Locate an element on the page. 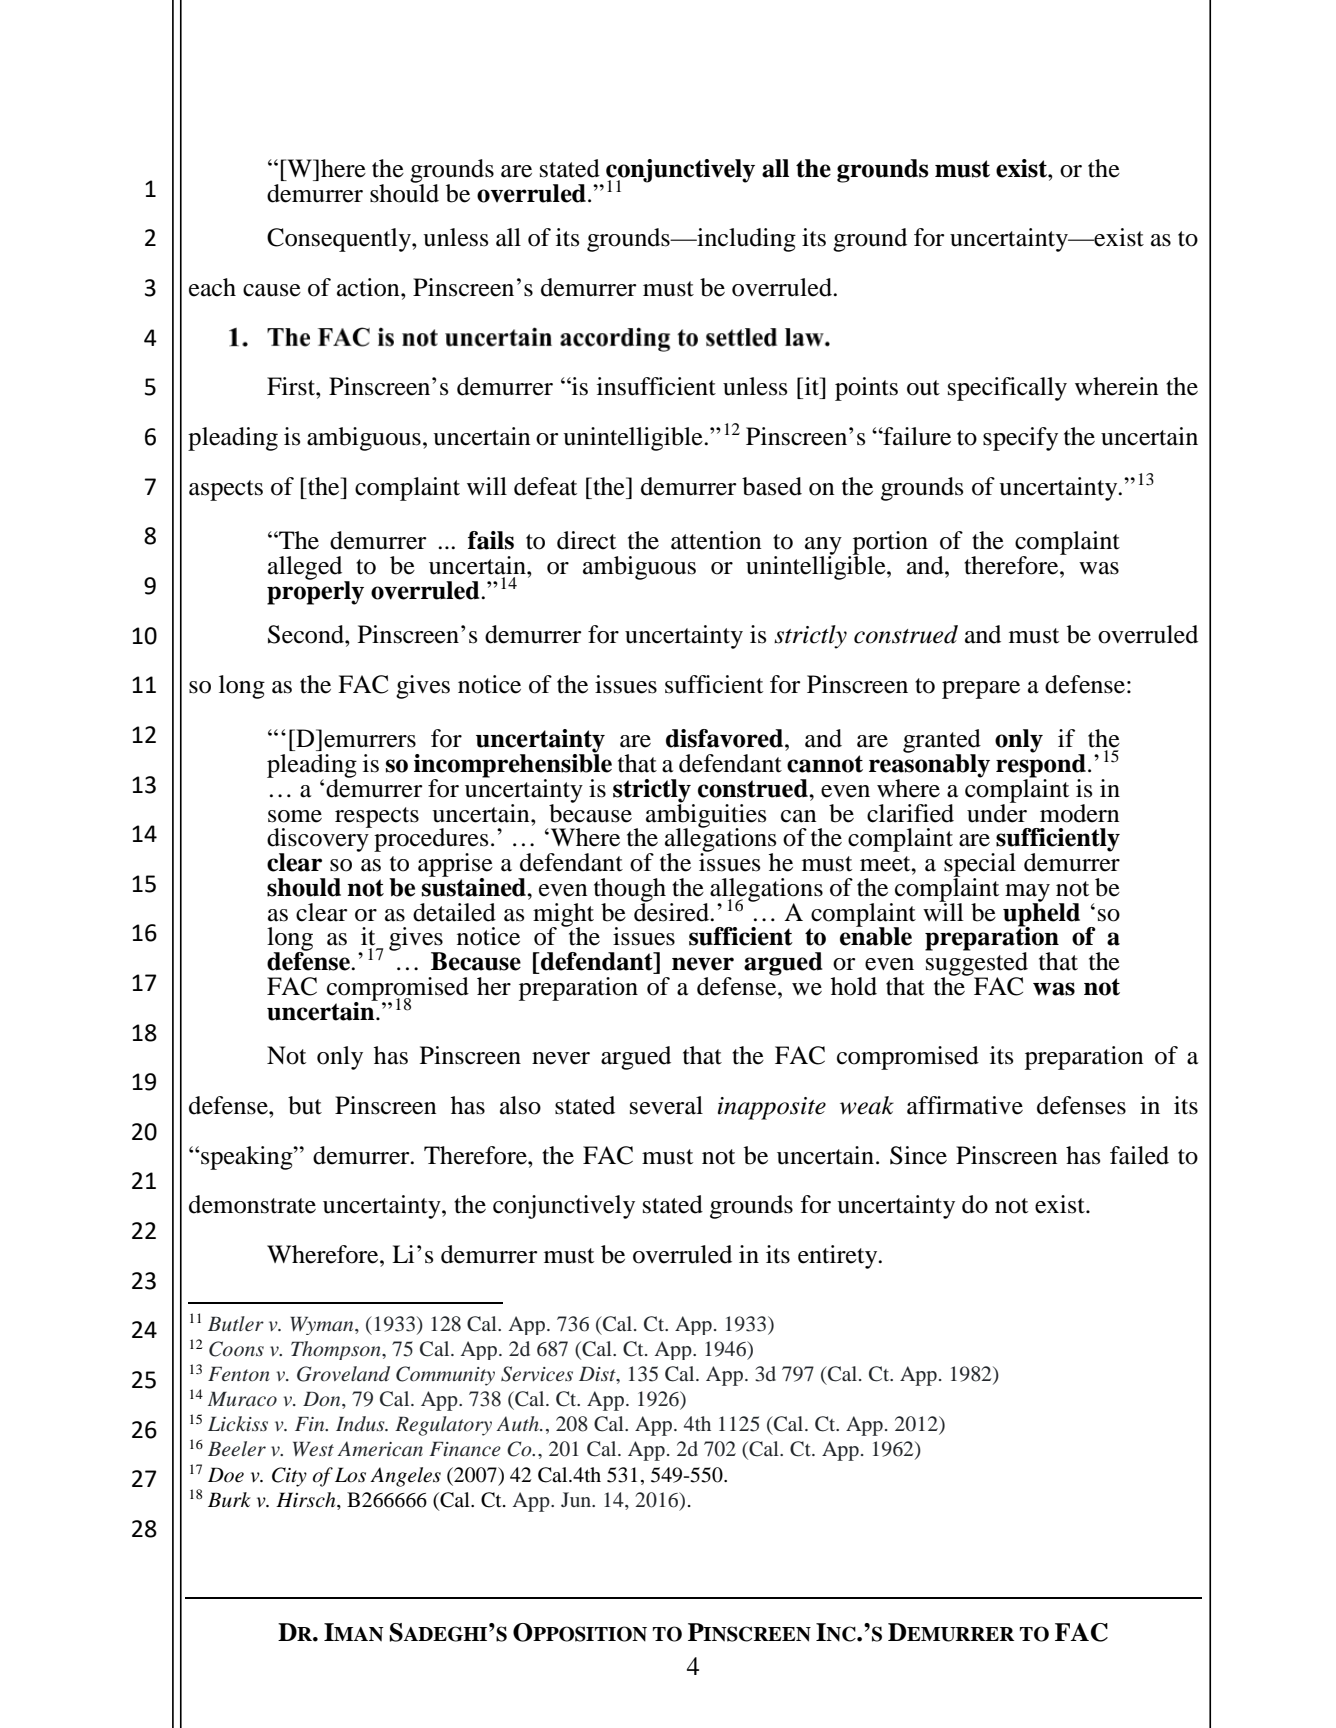  though is located at coordinates (630, 891).
